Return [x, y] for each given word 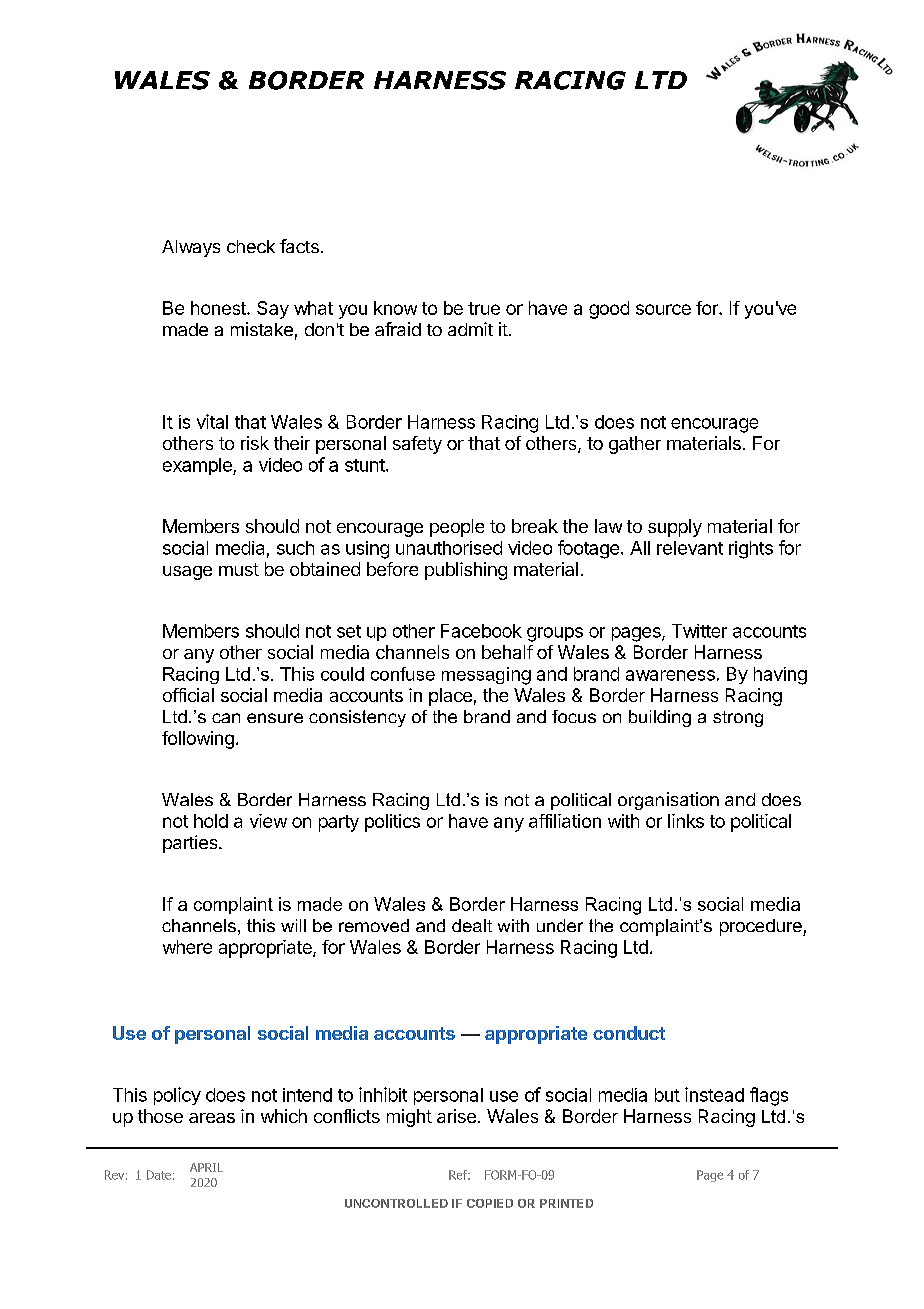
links [686, 821]
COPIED [490, 1203]
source [663, 309]
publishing [466, 571]
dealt [472, 925]
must [239, 569]
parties [191, 844]
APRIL [206, 1167]
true [484, 308]
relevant [690, 548]
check [251, 246]
